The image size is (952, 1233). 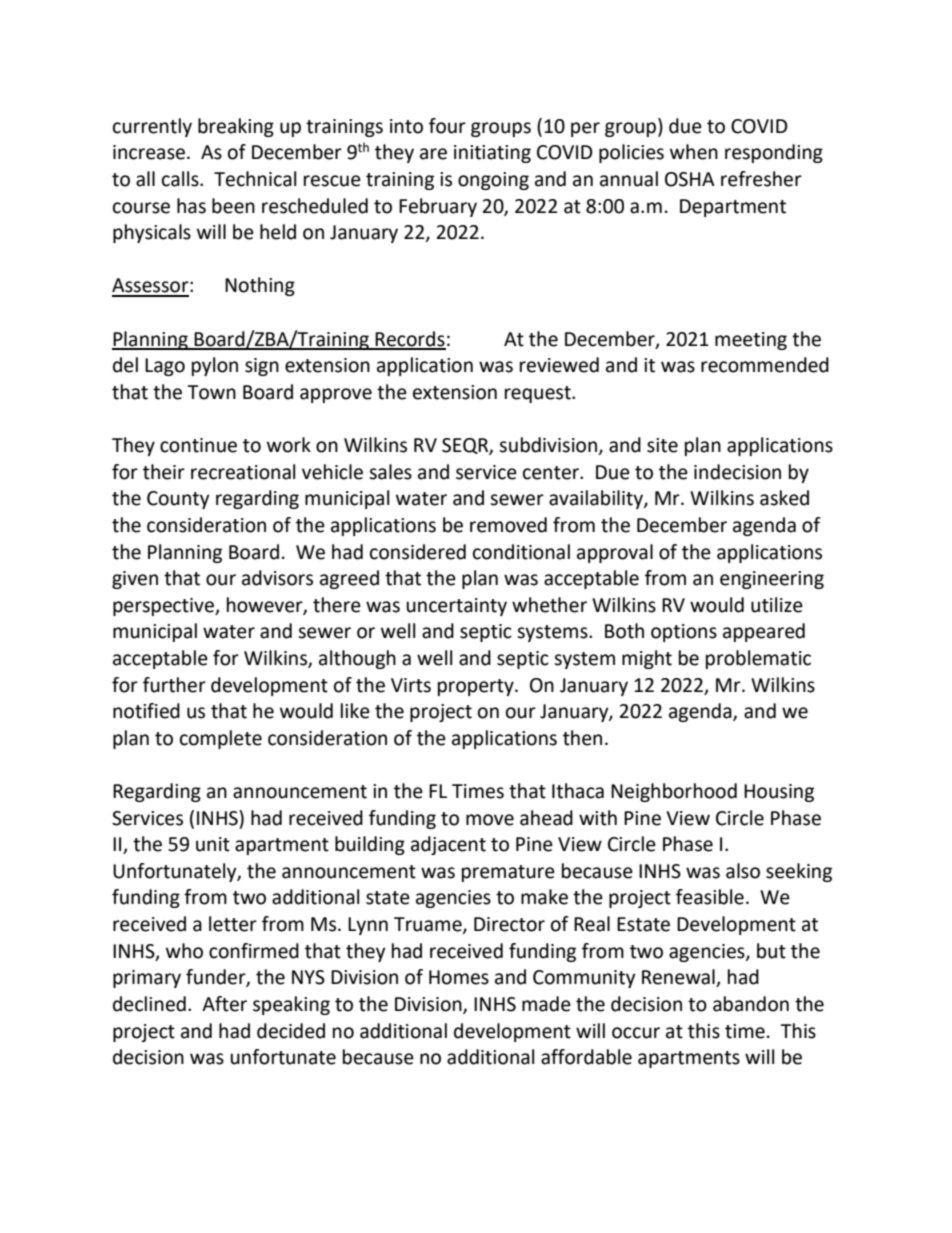 What do you see at coordinates (459, 977) in the image?
I see `Homes` at bounding box center [459, 977].
